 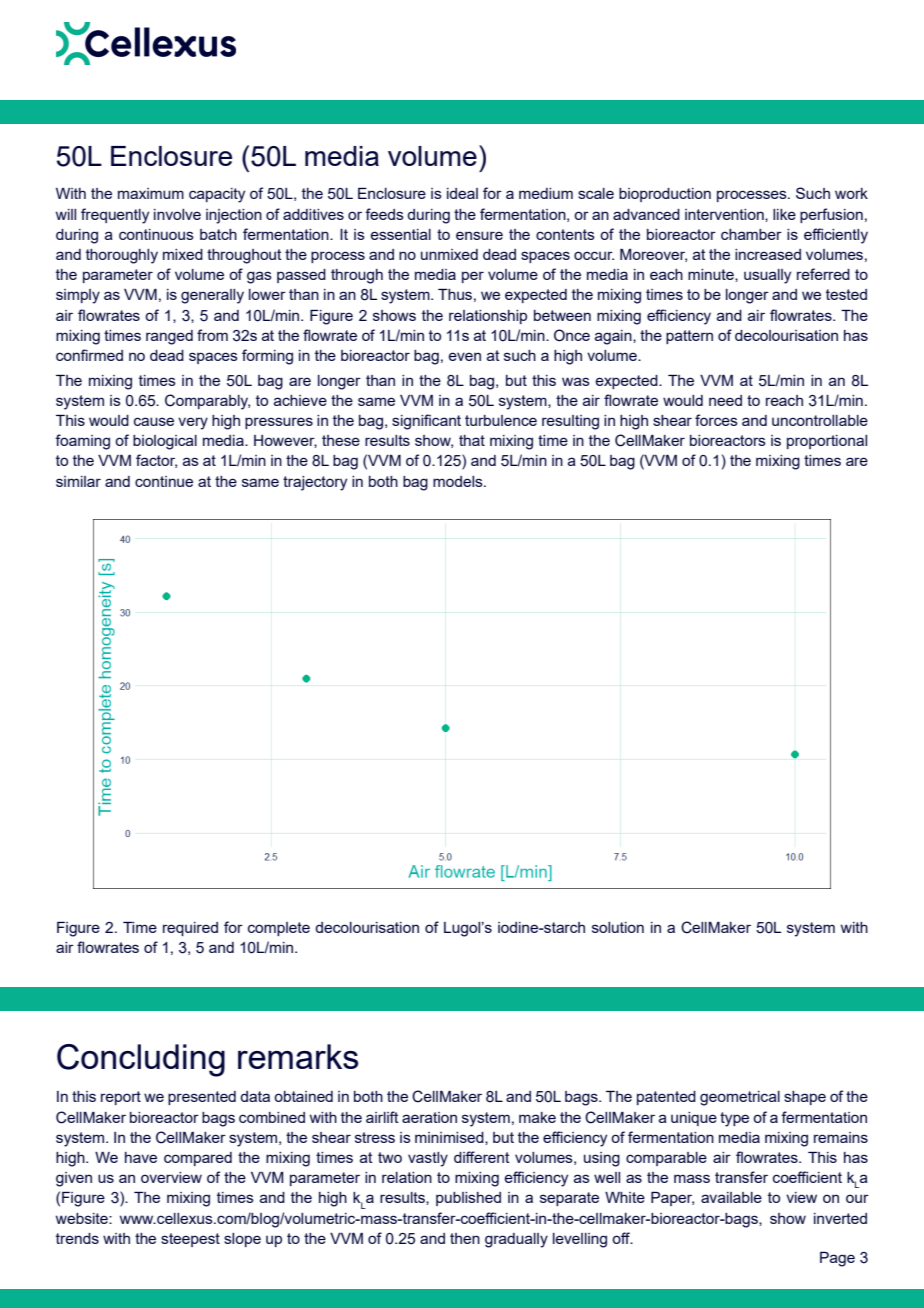 What do you see at coordinates (479, 235) in the image?
I see `ensure` at bounding box center [479, 235].
